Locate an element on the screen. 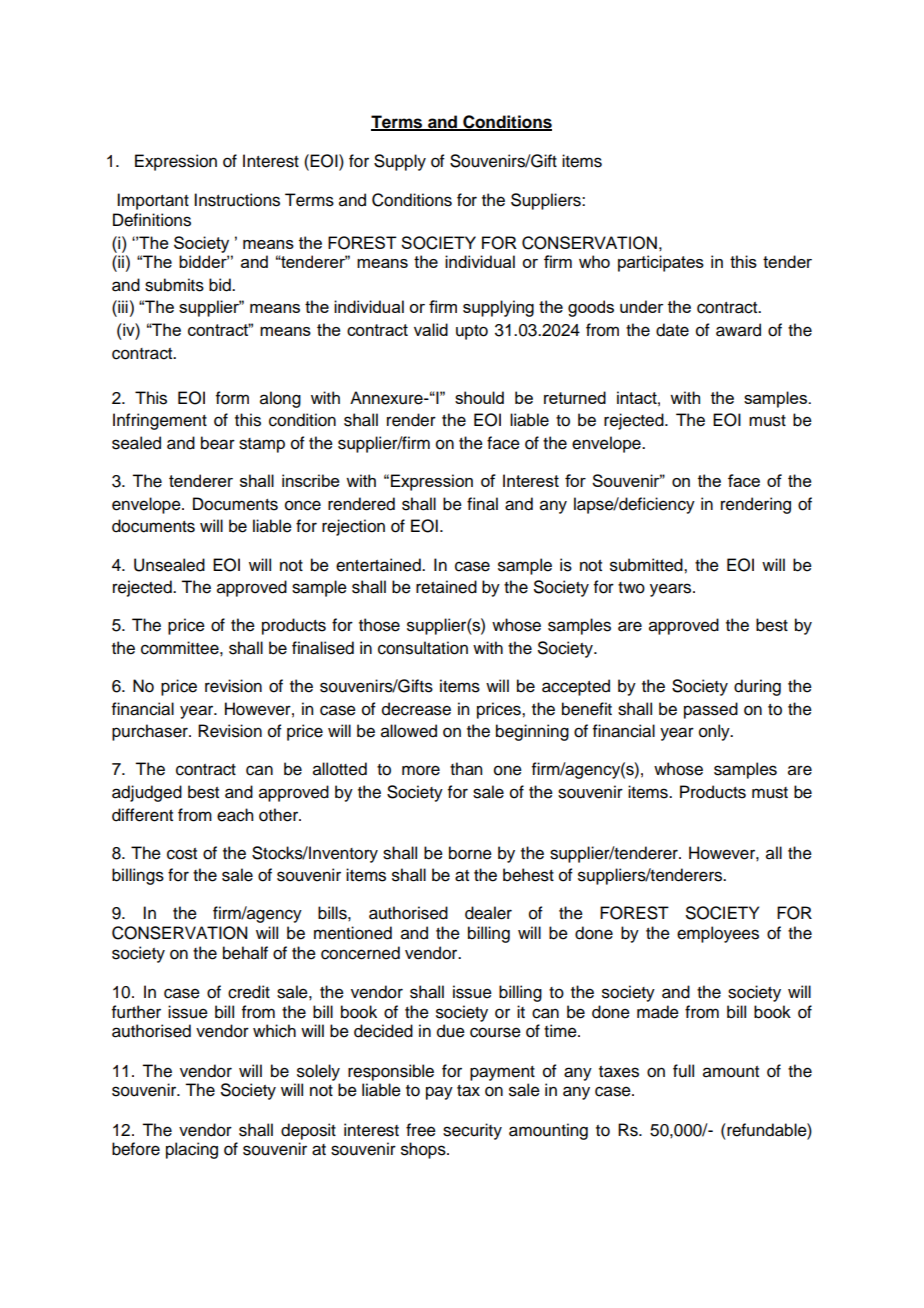 This screenshot has height=1308, width=924. full is located at coordinates (683, 1071).
